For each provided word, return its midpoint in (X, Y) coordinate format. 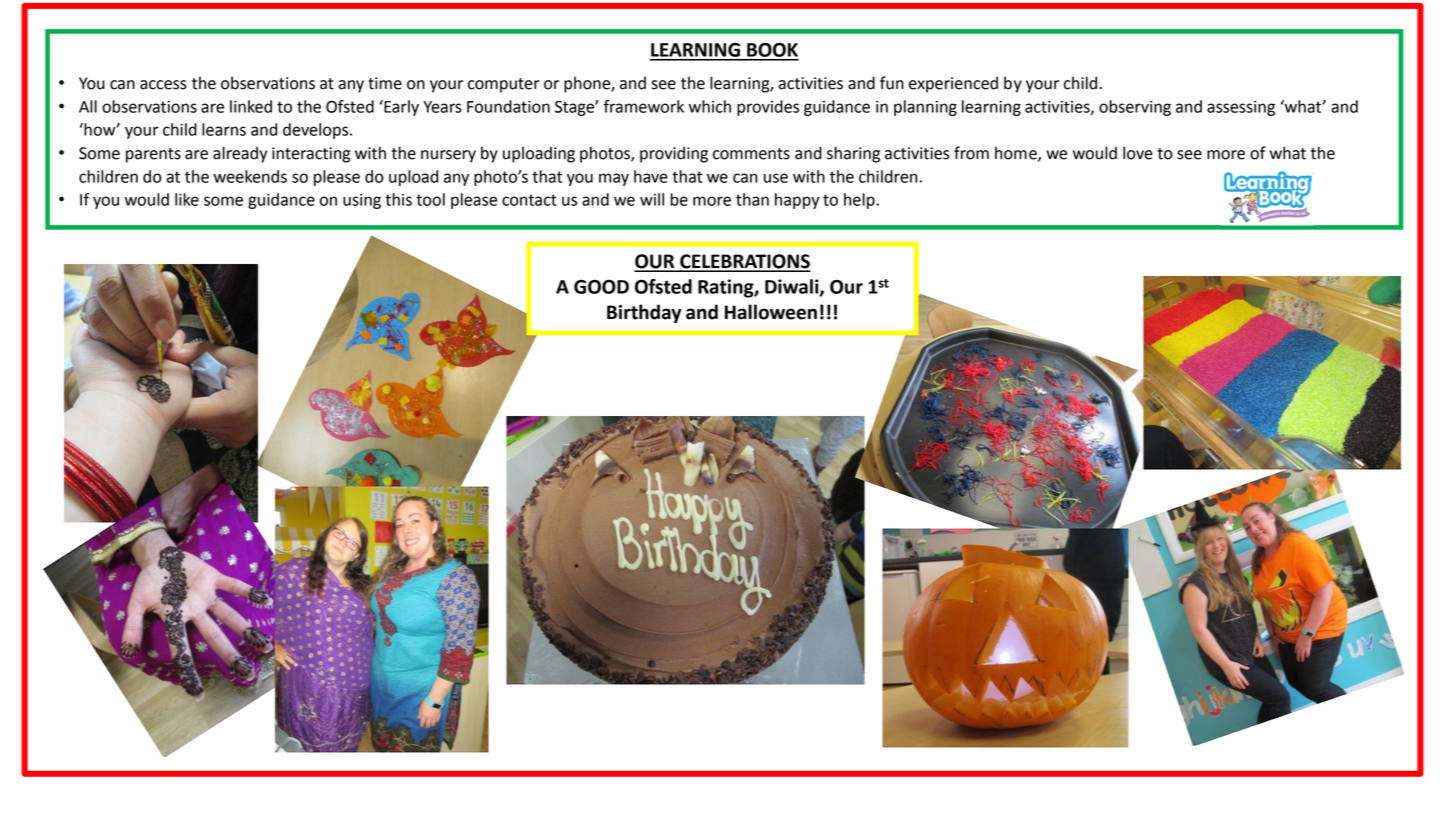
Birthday (644, 313)
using (362, 201)
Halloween (771, 312)
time (385, 83)
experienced (953, 84)
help (860, 201)
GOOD (601, 287)
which (710, 106)
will (652, 199)
